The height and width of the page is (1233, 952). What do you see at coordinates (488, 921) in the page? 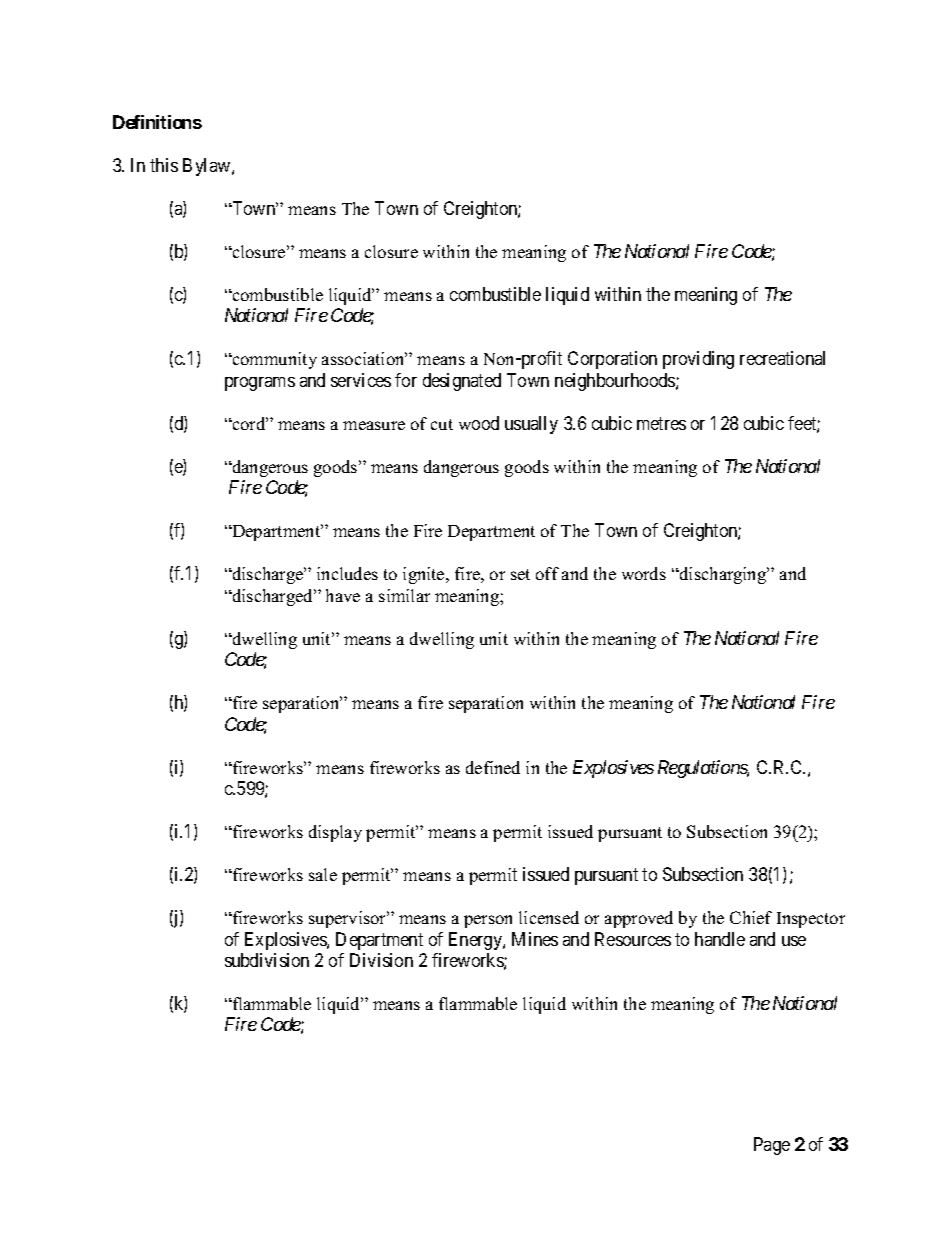
I see `person` at bounding box center [488, 921].
